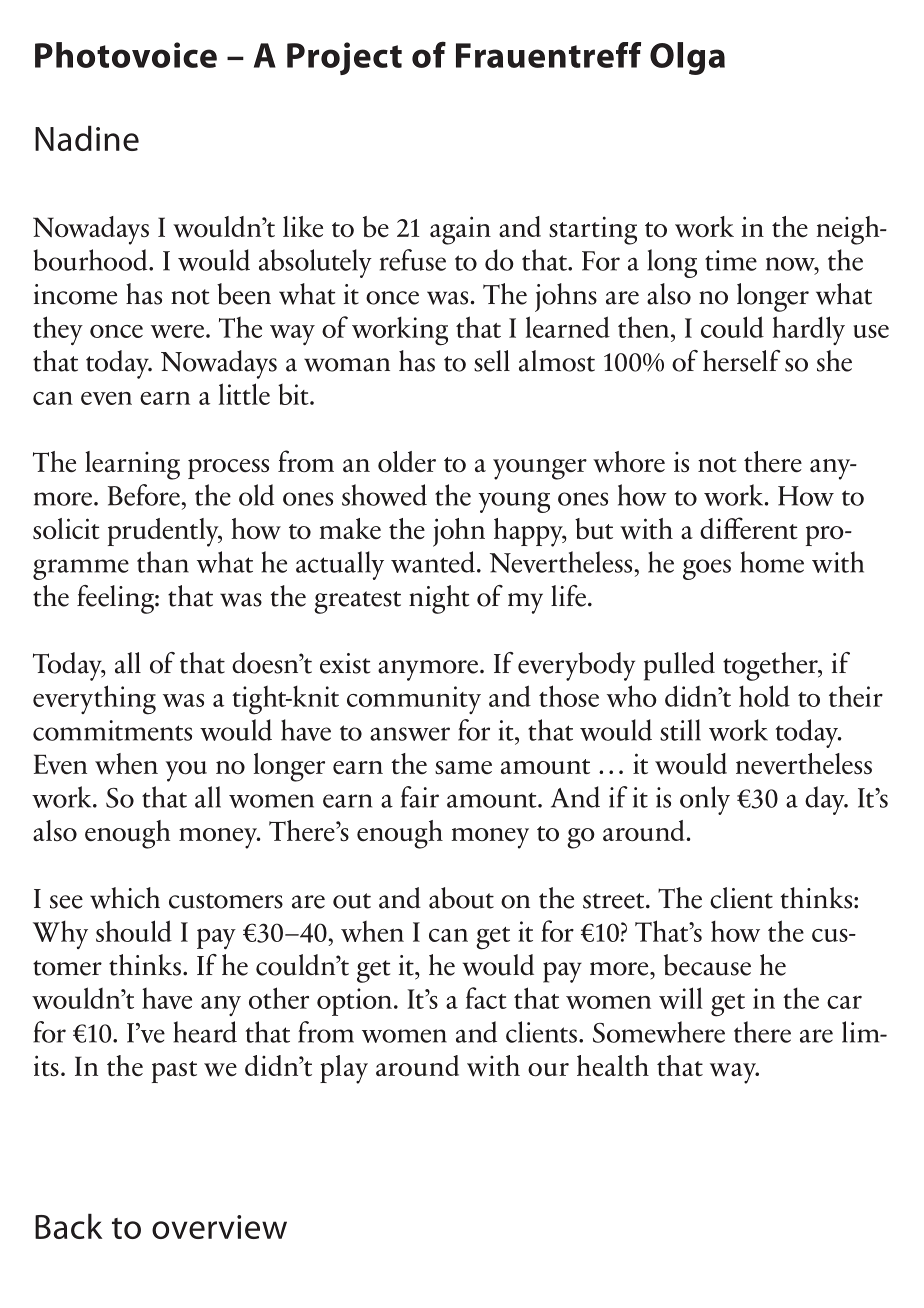 This screenshot has width=924, height=1308. I want to click on health, so click(613, 1066).
